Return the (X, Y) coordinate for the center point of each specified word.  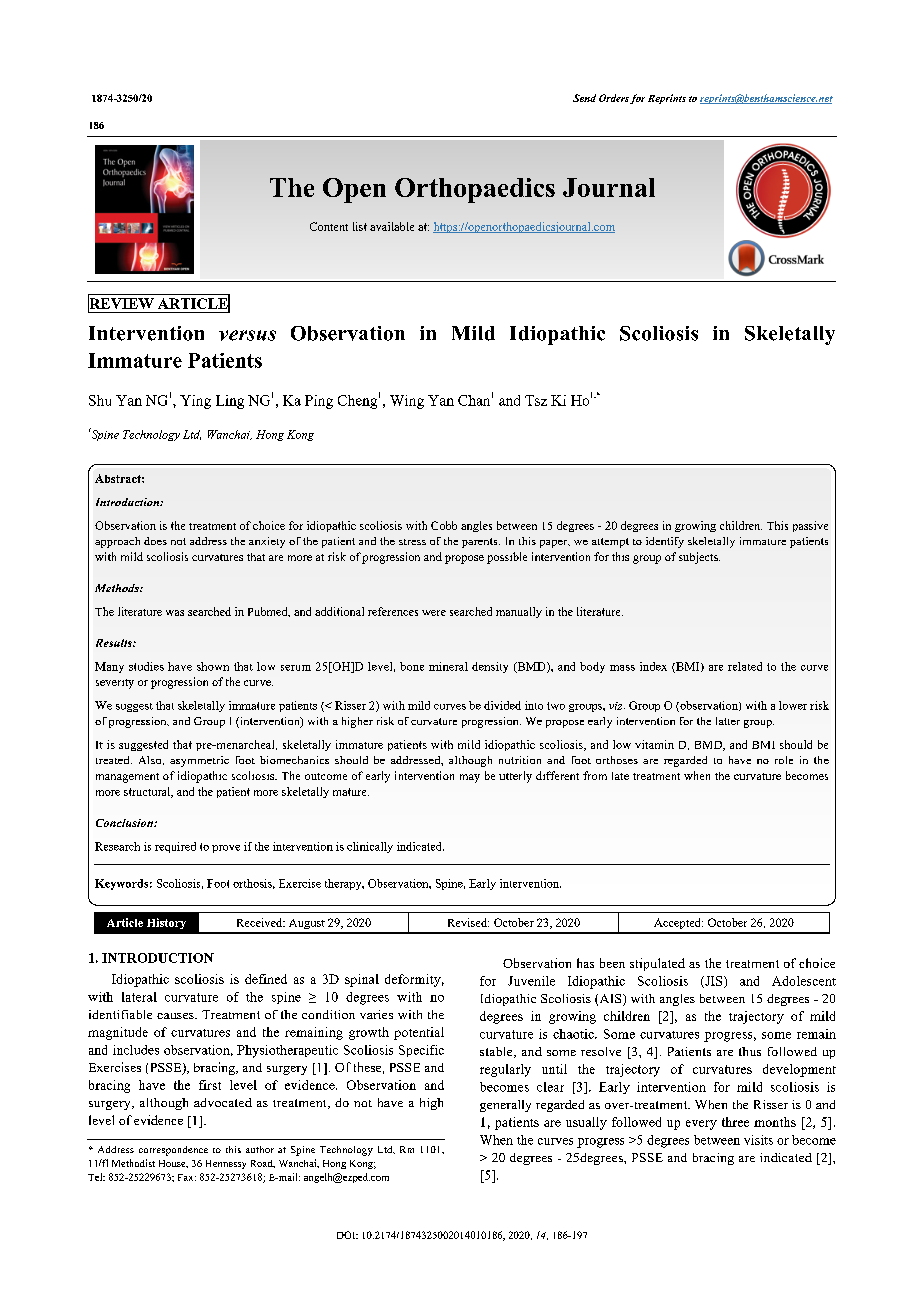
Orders (614, 98)
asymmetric (199, 761)
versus (247, 335)
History (166, 923)
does (155, 541)
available (392, 226)
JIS (714, 982)
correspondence (173, 1151)
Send (584, 98)
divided (502, 705)
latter (728, 721)
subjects (699, 558)
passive (810, 526)
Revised (468, 922)
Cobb (444, 525)
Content (329, 226)
